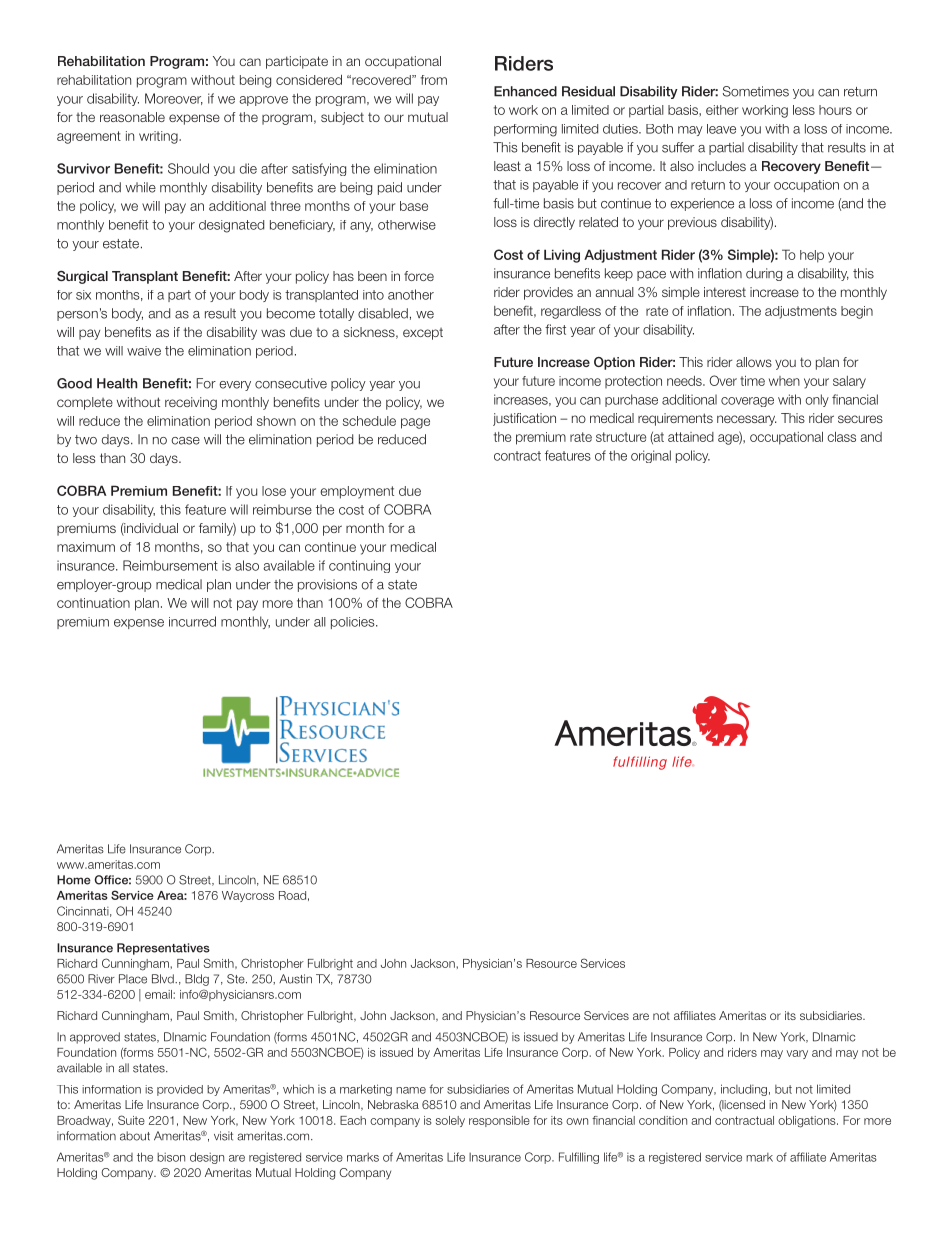 Image resolution: width=952 pixels, height=1233 pixels. What do you see at coordinates (434, 80) in the screenshot?
I see `from` at bounding box center [434, 80].
